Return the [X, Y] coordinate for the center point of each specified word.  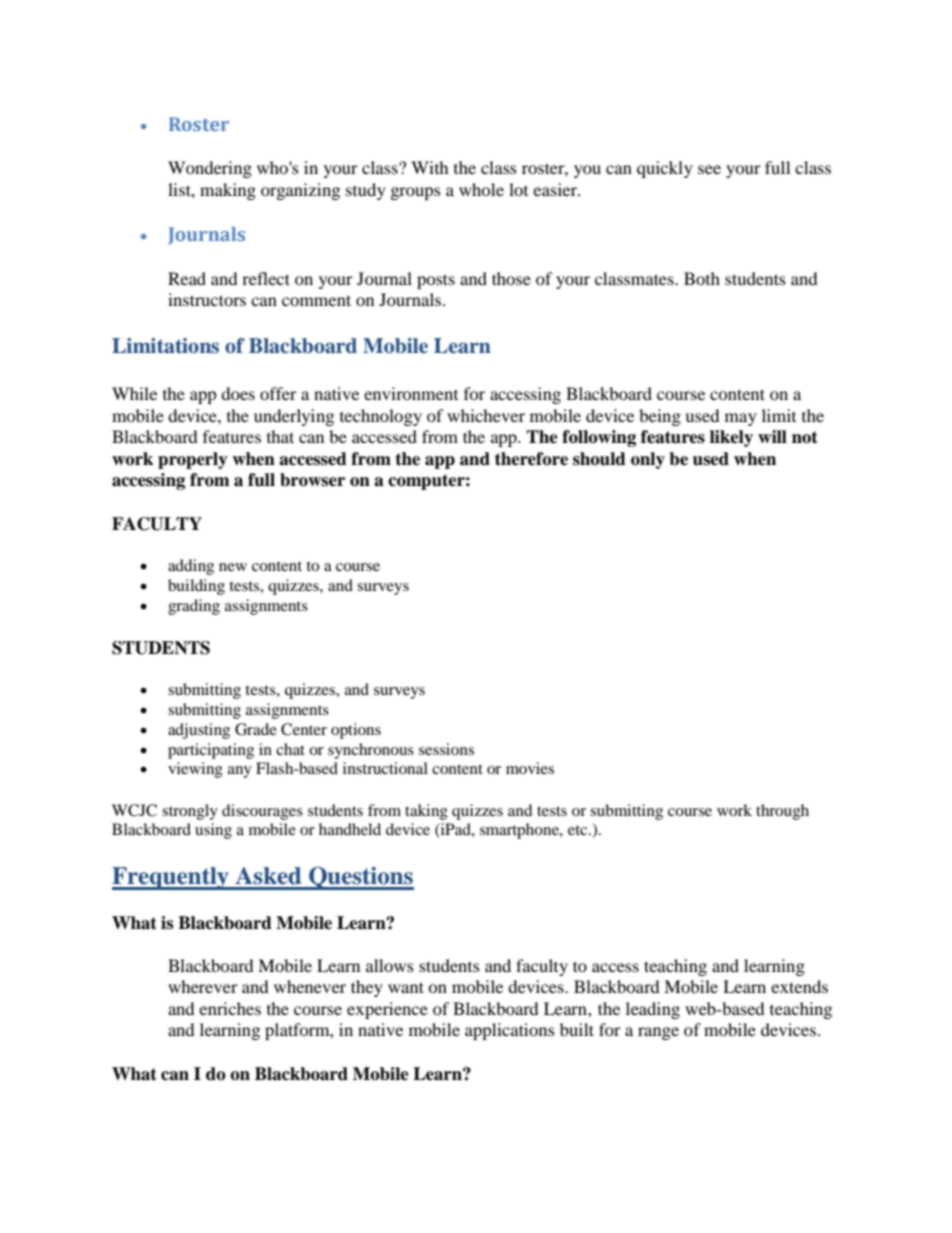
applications [510, 1031]
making [228, 191]
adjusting [199, 731]
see [709, 169]
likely [731, 438]
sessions [446, 749]
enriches [230, 1008]
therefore [531, 459]
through [782, 812]
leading [653, 1010]
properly [193, 460]
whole [481, 189]
